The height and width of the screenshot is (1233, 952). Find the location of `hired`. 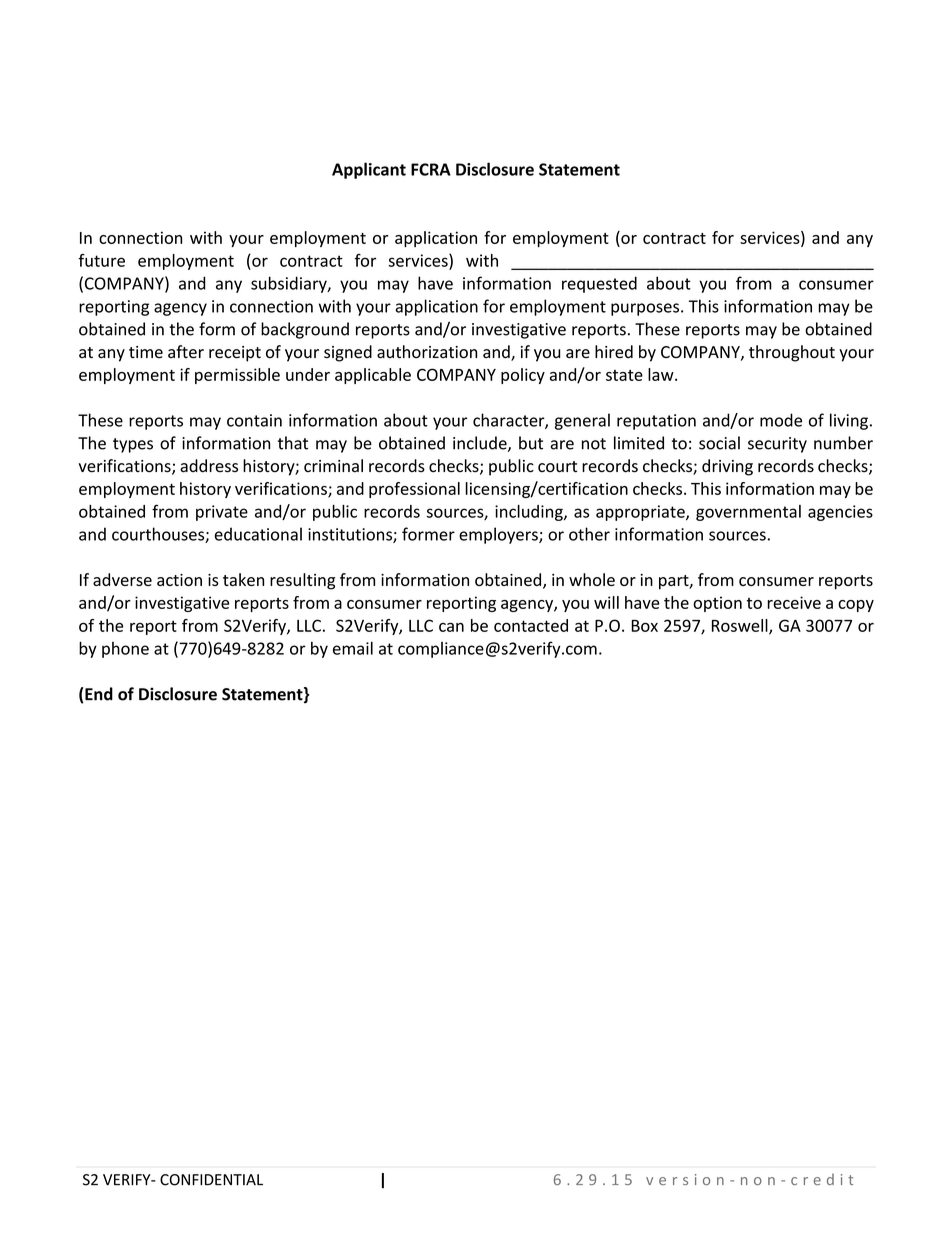

hired is located at coordinates (614, 352).
